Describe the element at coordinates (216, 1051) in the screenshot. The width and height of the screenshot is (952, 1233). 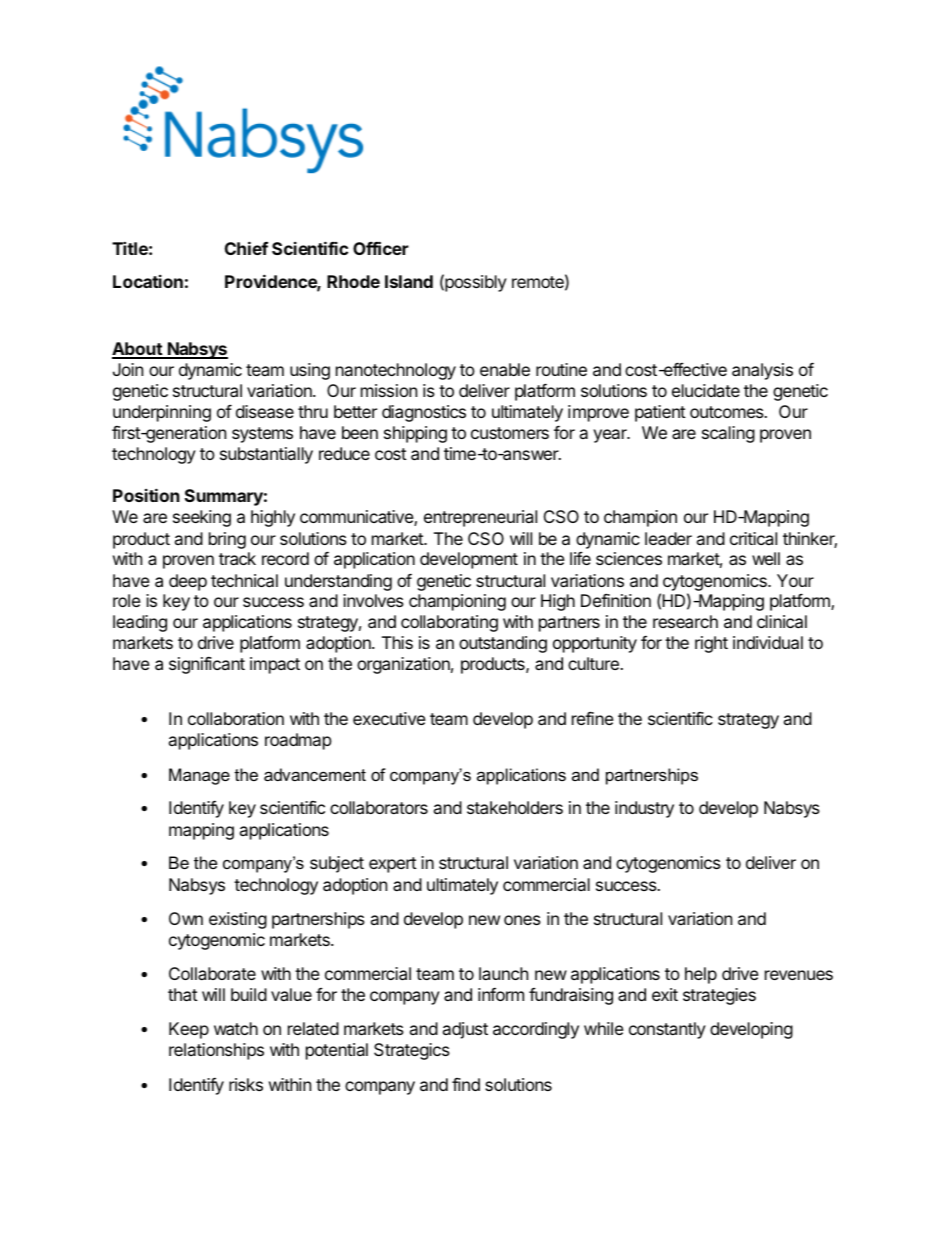
I see `relationships` at that location.
